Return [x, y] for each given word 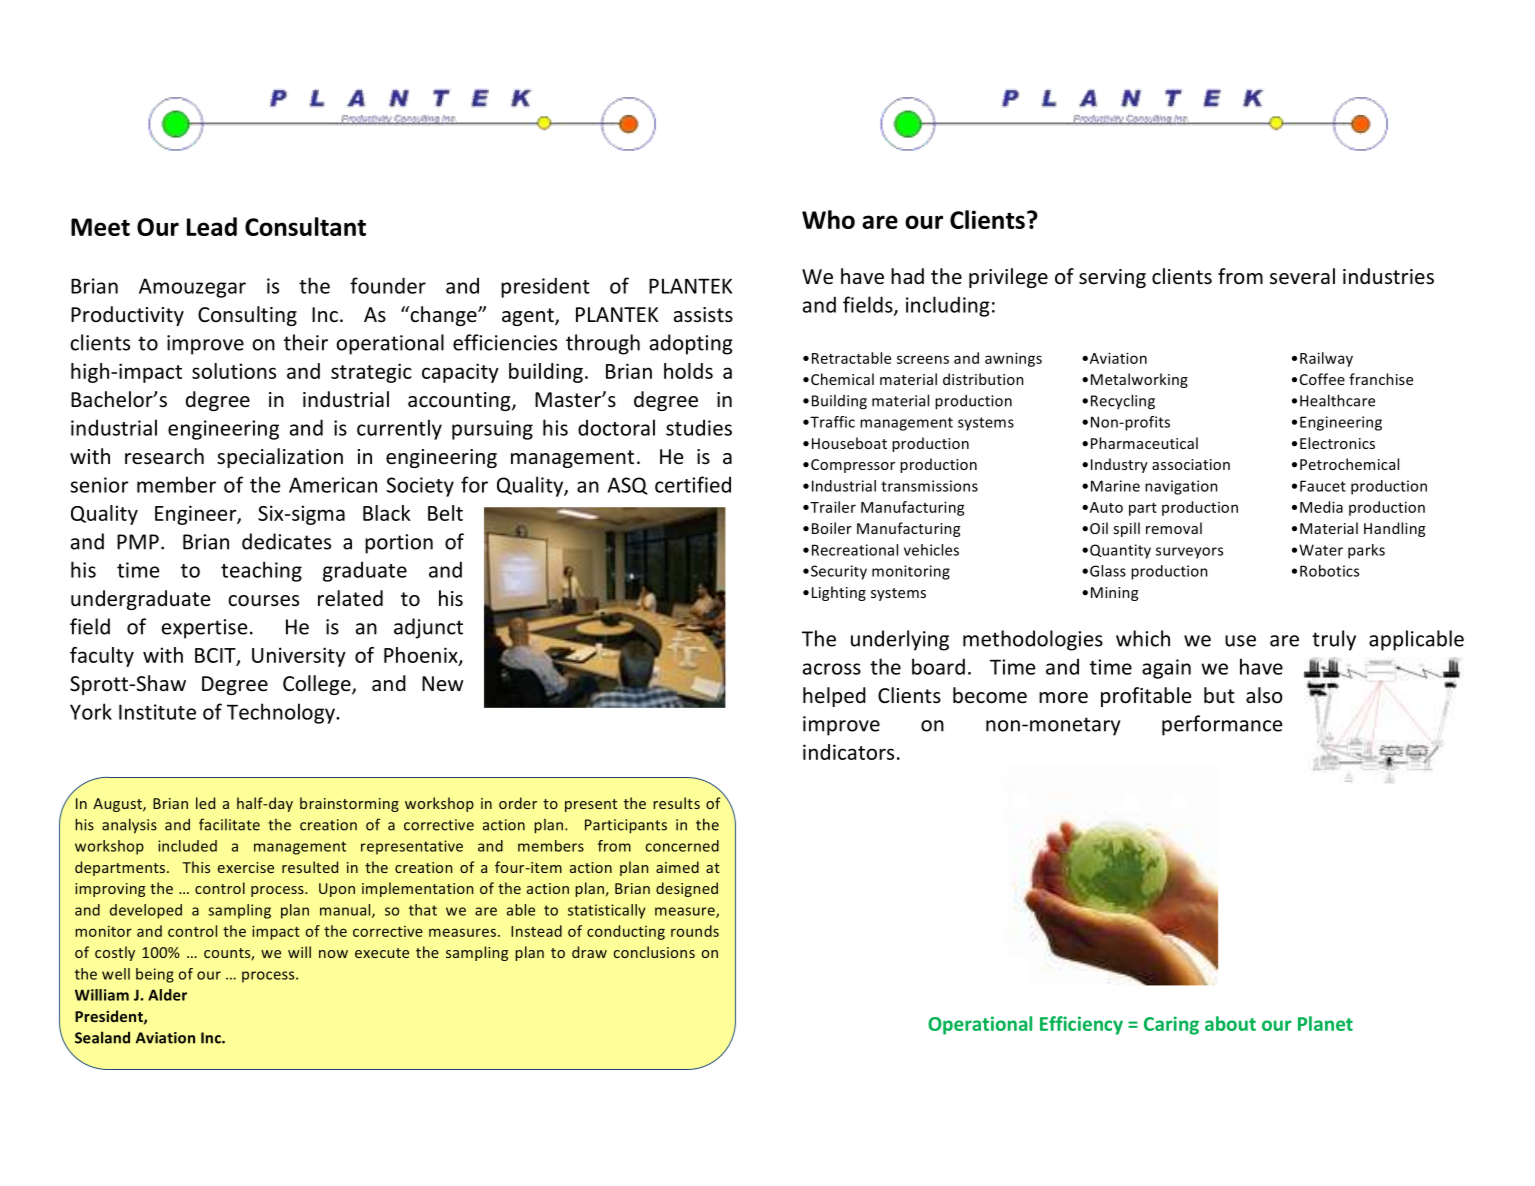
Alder [167, 995]
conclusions [654, 952]
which [1143, 638]
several [1302, 276]
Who [828, 219]
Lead [212, 226]
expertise [204, 629]
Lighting [839, 593]
